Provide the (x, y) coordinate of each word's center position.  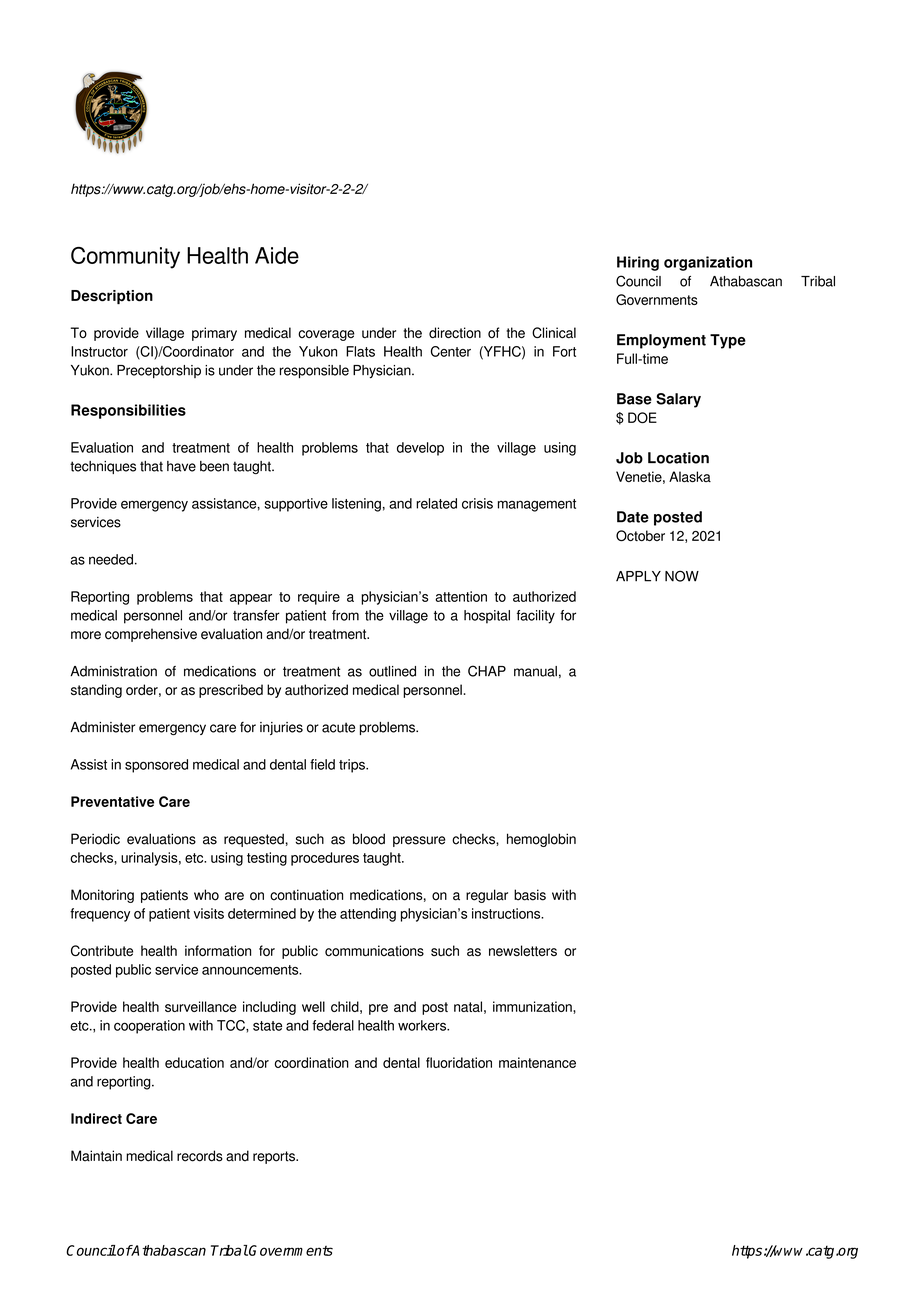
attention (461, 596)
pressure (419, 841)
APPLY (638, 576)
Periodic (95, 839)
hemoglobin (541, 840)
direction (455, 332)
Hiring (638, 263)
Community (125, 258)
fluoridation (459, 1062)
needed (111, 559)
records (200, 1156)
